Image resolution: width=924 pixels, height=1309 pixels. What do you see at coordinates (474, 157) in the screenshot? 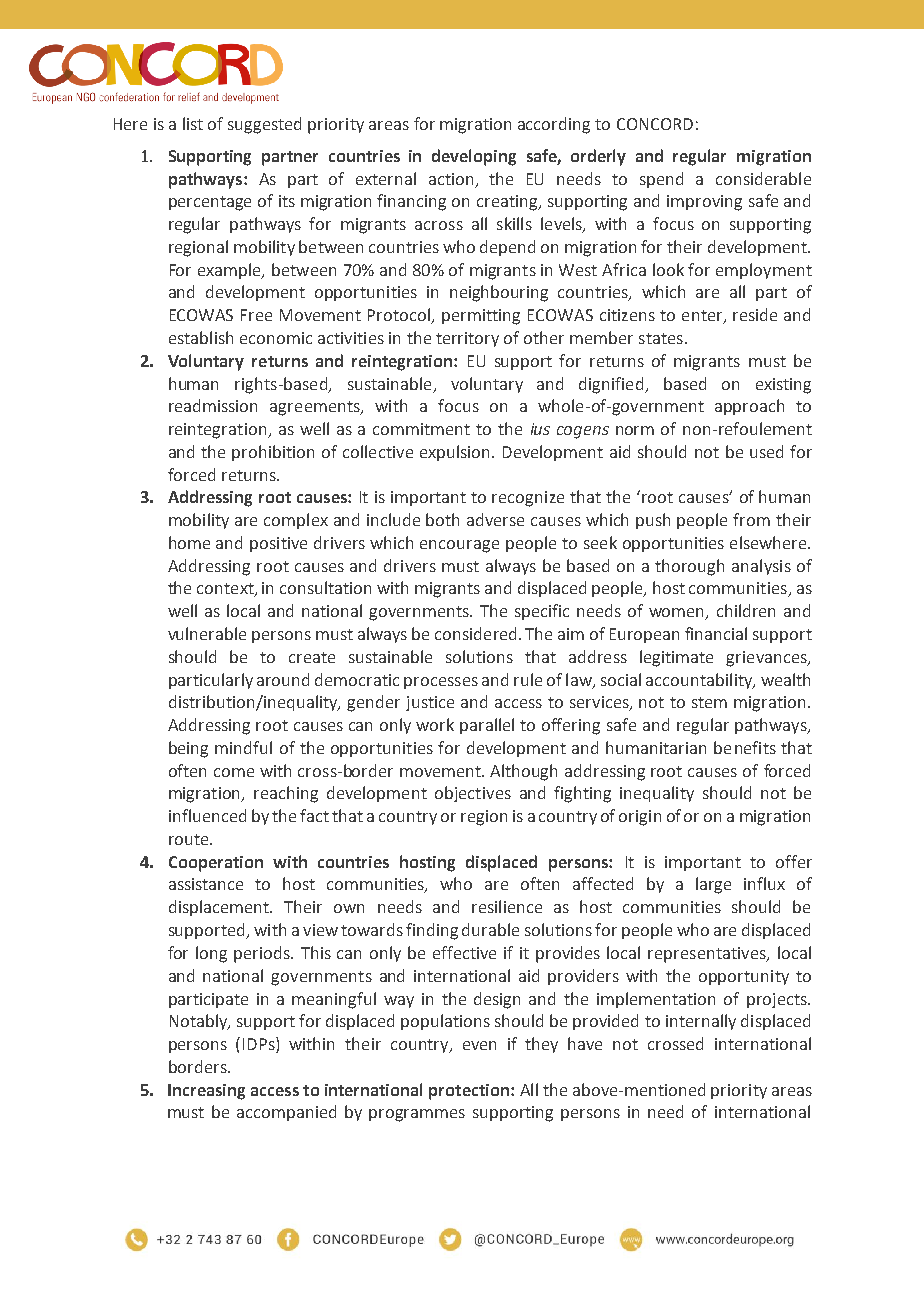
I see `developing` at bounding box center [474, 157].
